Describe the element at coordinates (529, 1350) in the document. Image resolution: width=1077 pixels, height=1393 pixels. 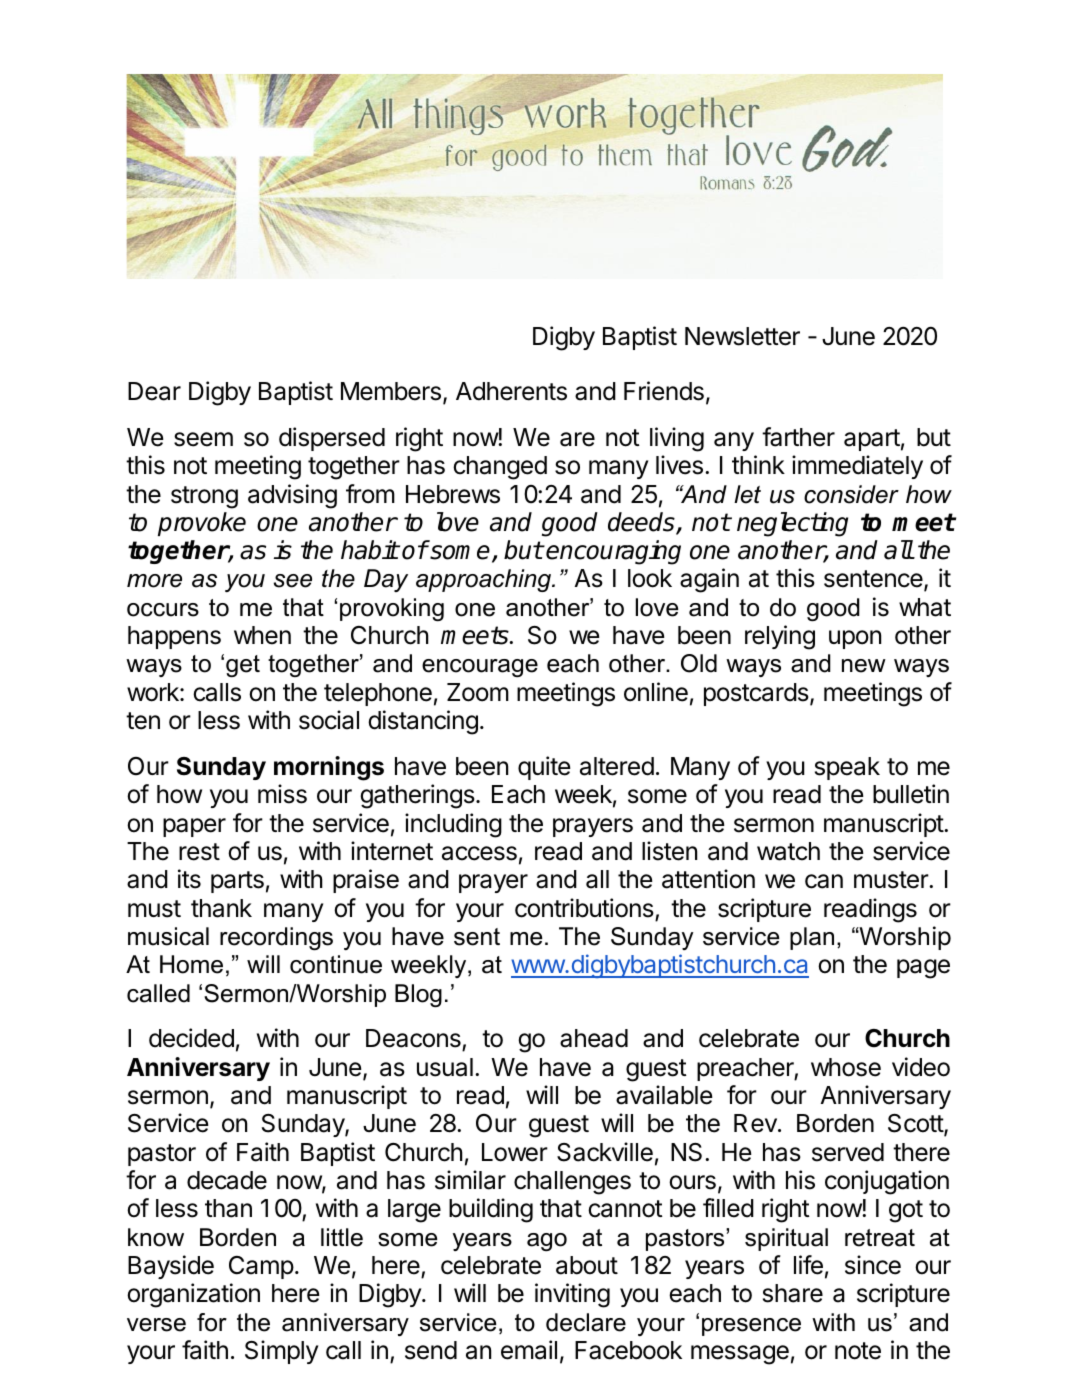
I see `email` at that location.
